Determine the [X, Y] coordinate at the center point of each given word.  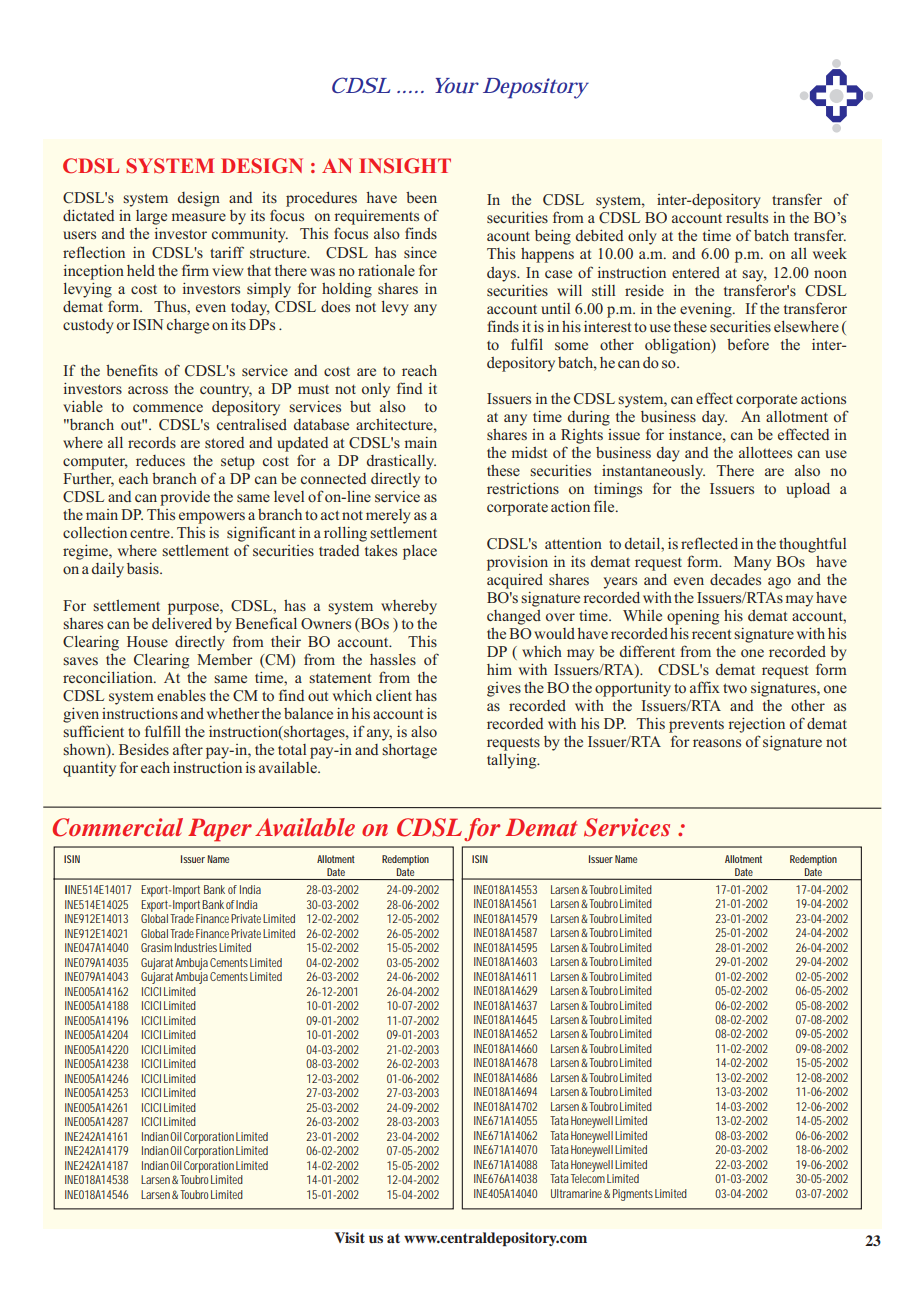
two [735, 688]
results [747, 217]
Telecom [588, 1178]
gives [504, 689]
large [151, 217]
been [421, 197]
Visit [349, 1237]
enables [181, 695]
